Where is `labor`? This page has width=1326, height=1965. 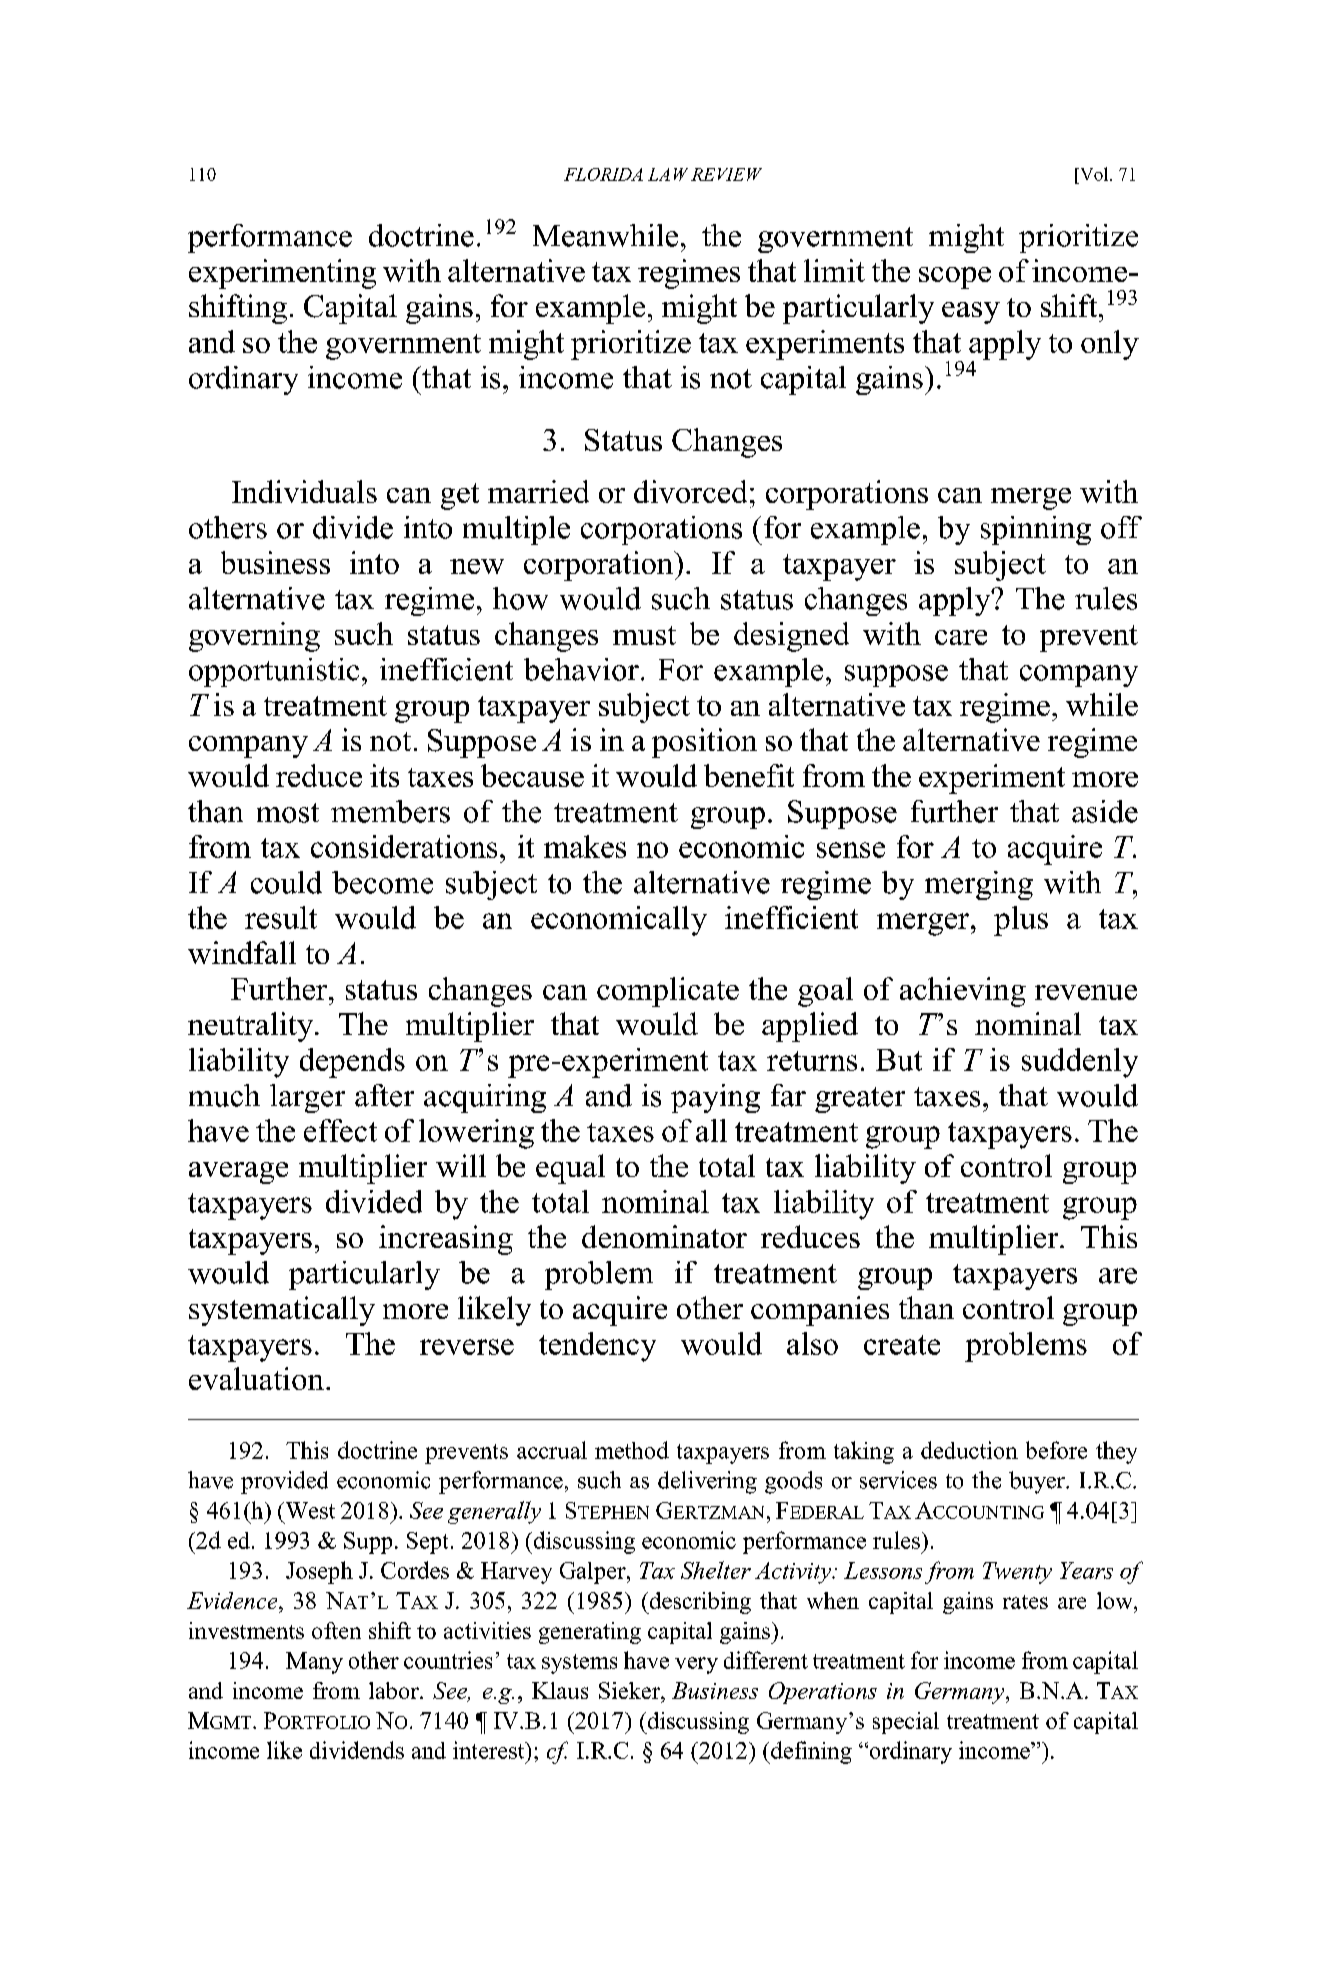 labor is located at coordinates (395, 1690).
